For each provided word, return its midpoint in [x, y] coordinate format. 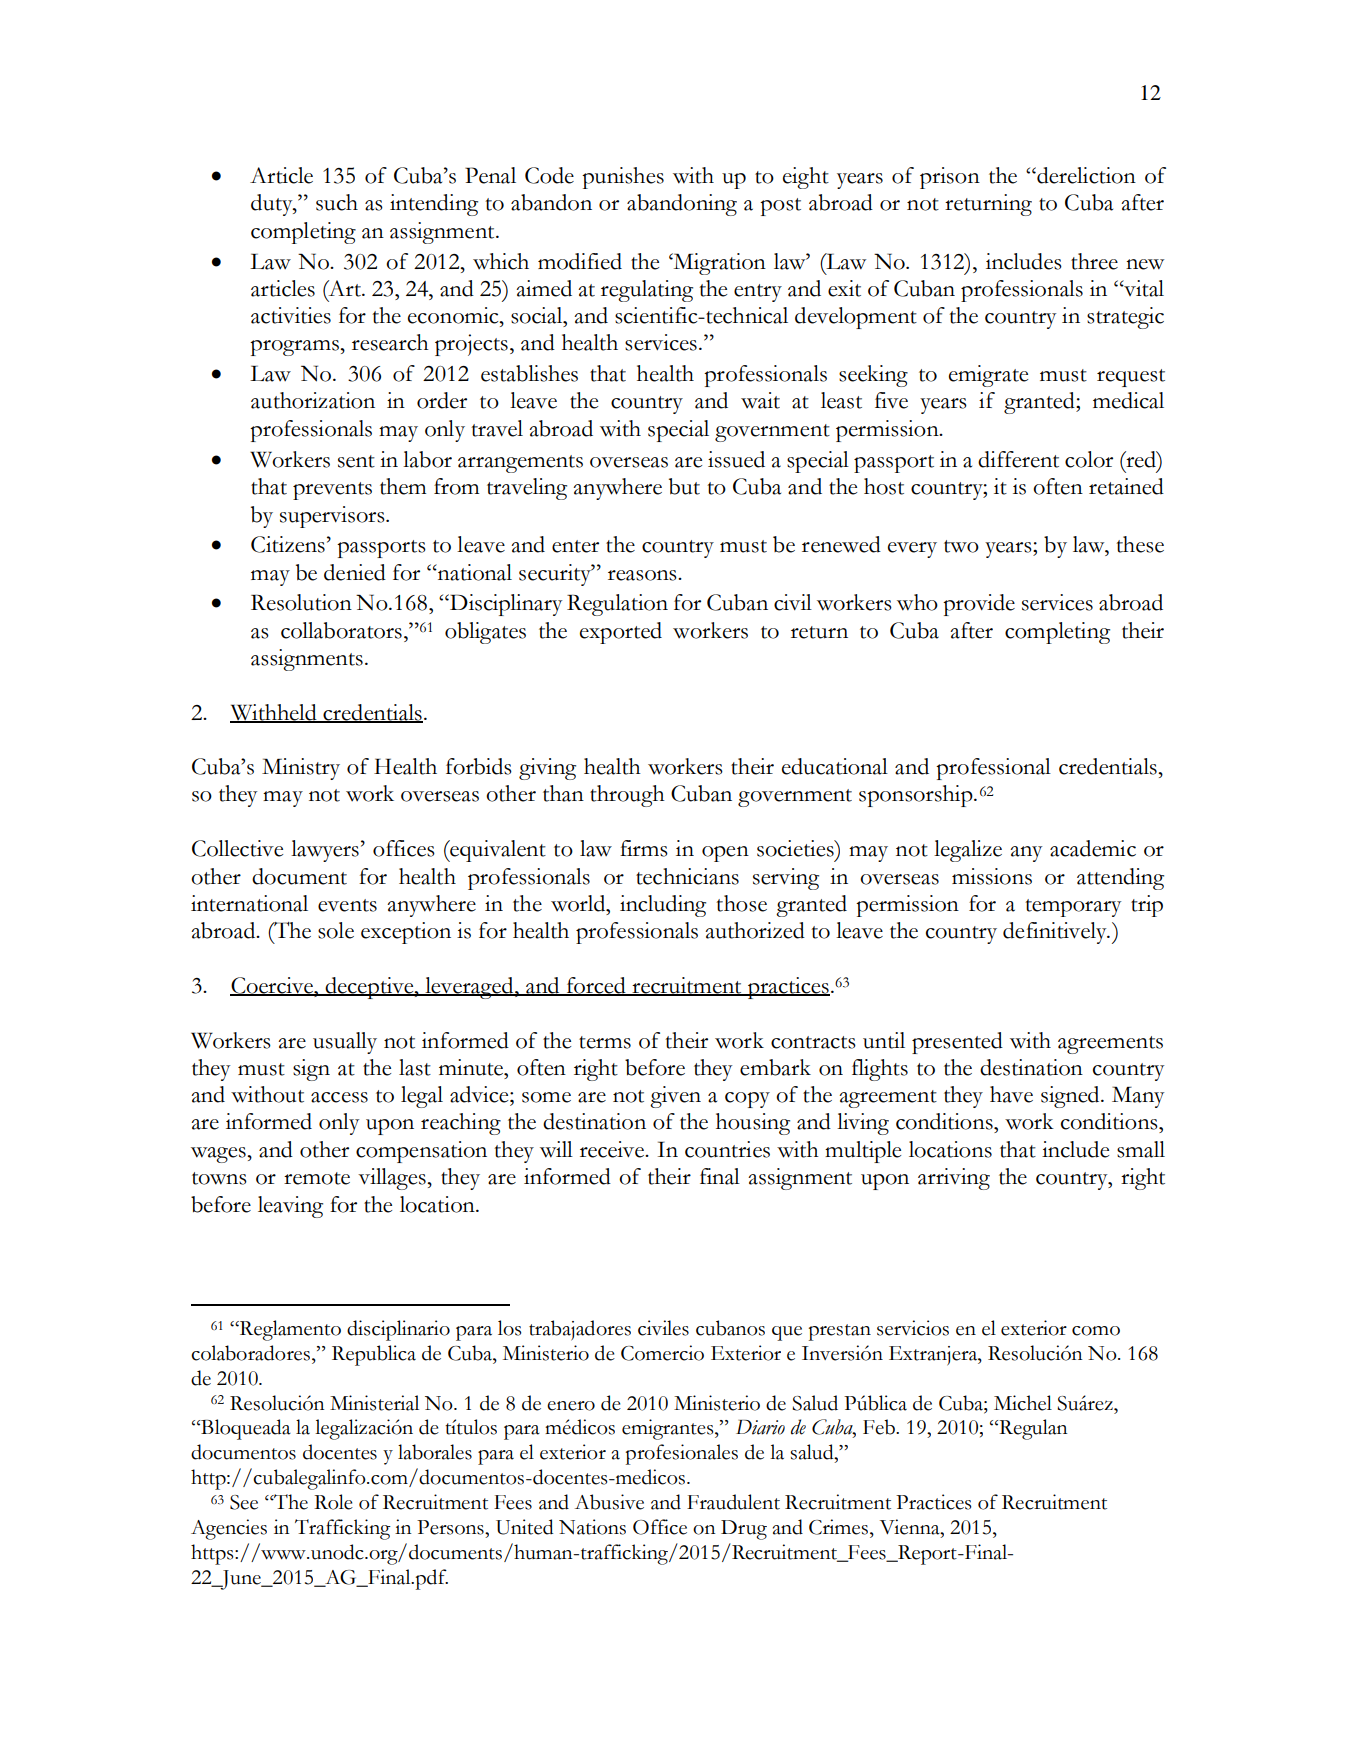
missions [992, 876]
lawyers [325, 851]
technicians [687, 876]
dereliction [1085, 175]
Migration [718, 264]
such [337, 202]
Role [333, 1502]
